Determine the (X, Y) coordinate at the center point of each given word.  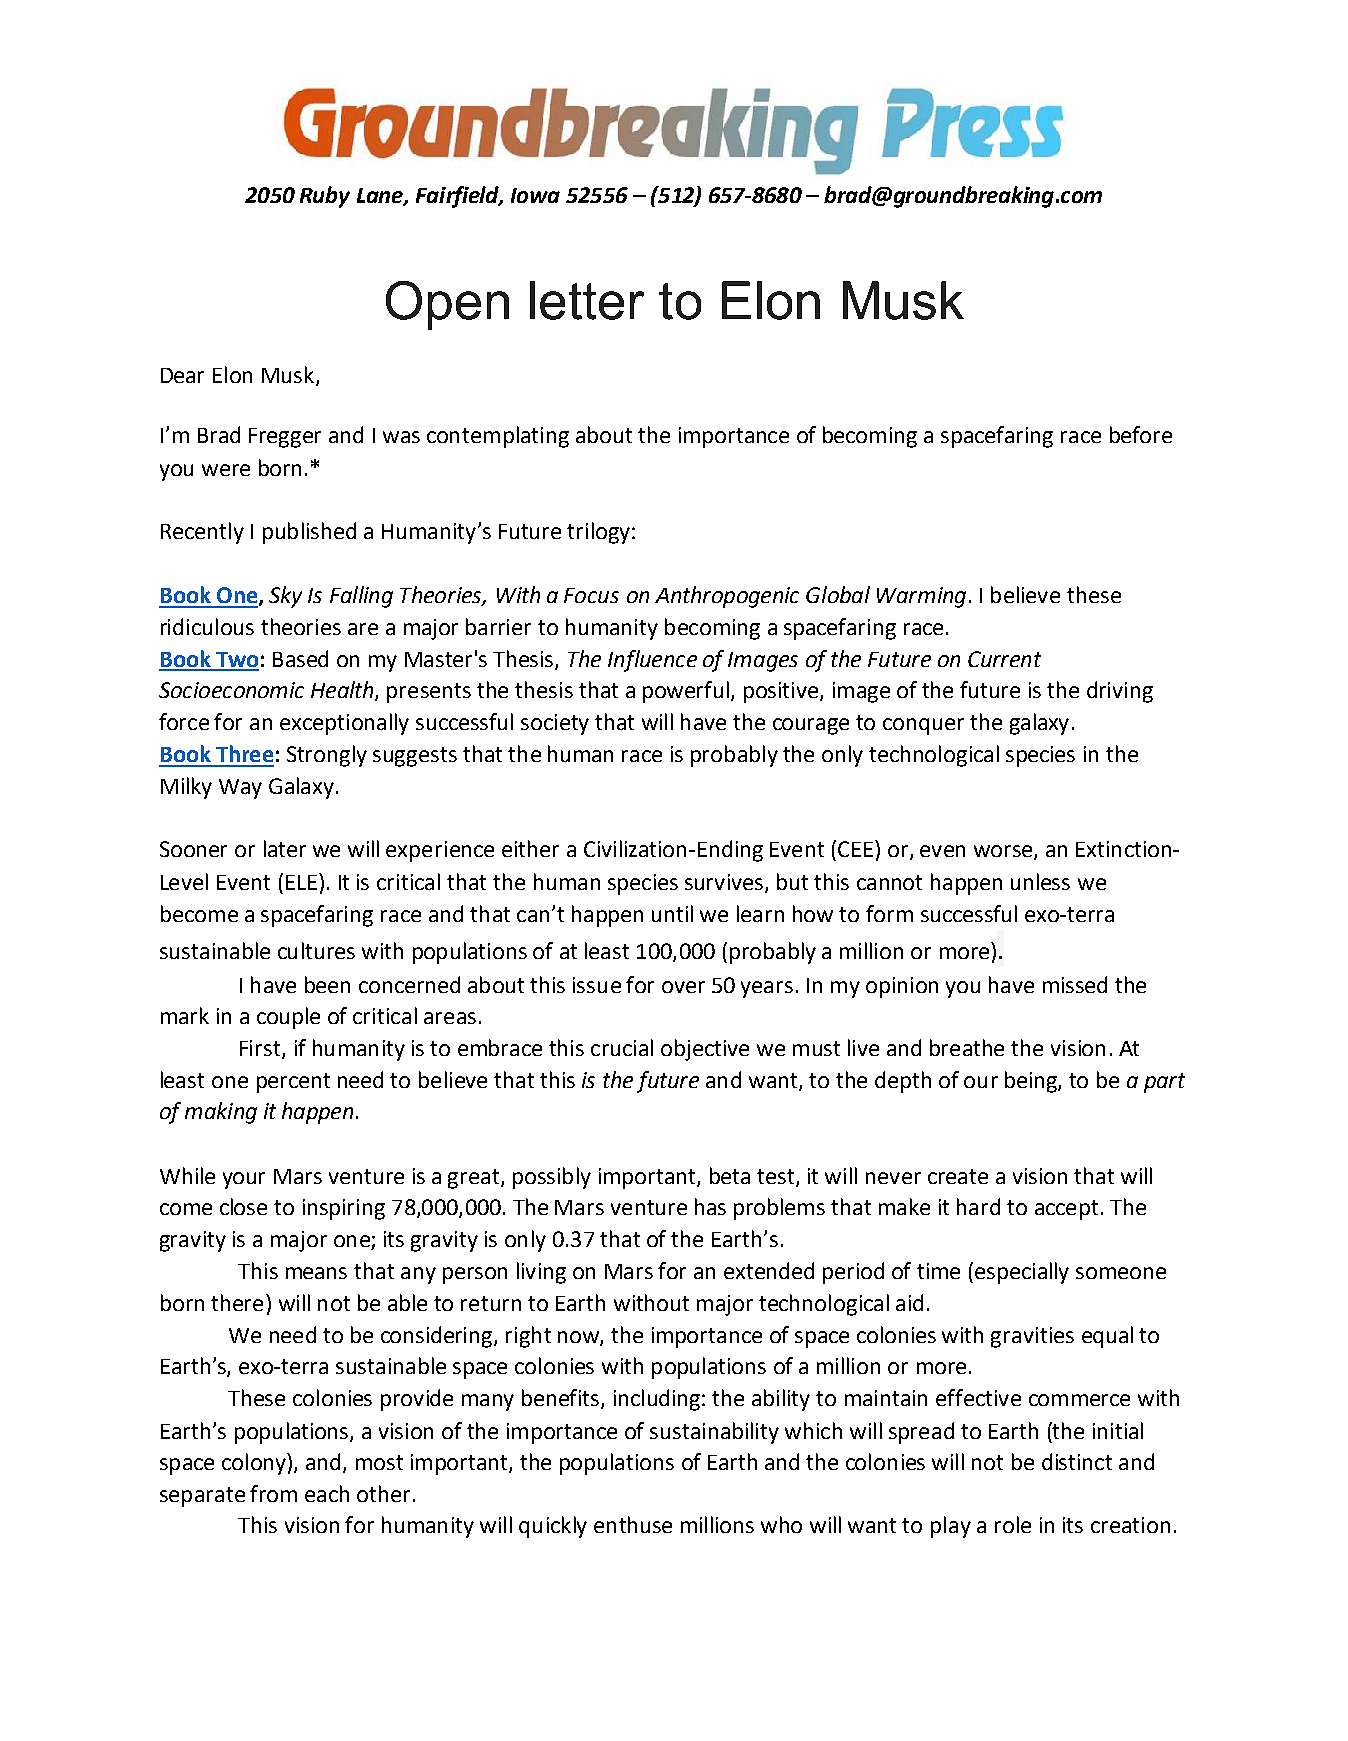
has (710, 1206)
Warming (921, 597)
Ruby (325, 197)
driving (1120, 692)
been (327, 984)
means (316, 1273)
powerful (686, 692)
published (309, 533)
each (327, 1493)
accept (1066, 1210)
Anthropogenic (727, 597)
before (1141, 434)
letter (587, 300)
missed (1075, 984)
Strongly (327, 756)
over (683, 987)
